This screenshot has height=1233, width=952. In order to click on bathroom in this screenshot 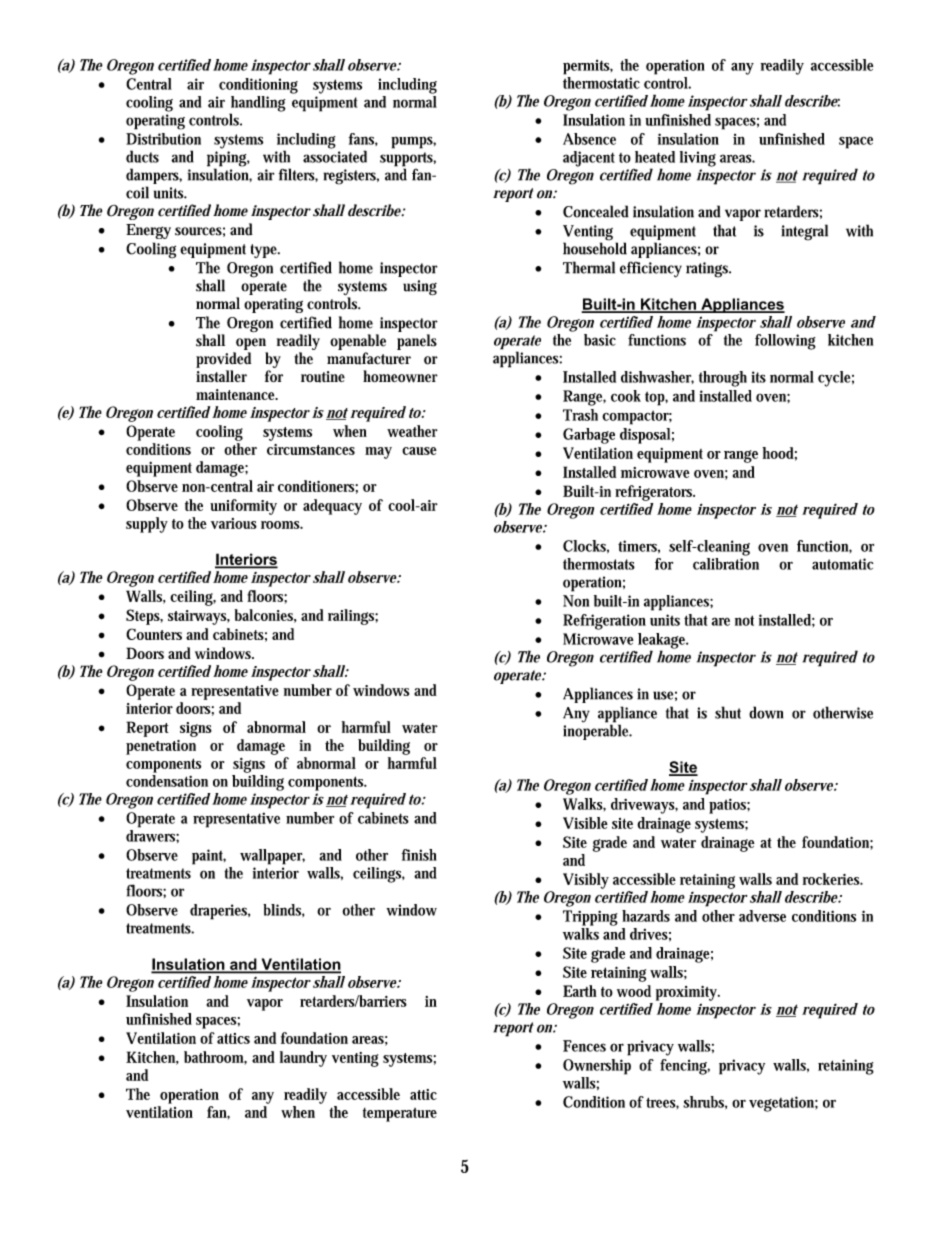, I will do `click(215, 1058)`.
